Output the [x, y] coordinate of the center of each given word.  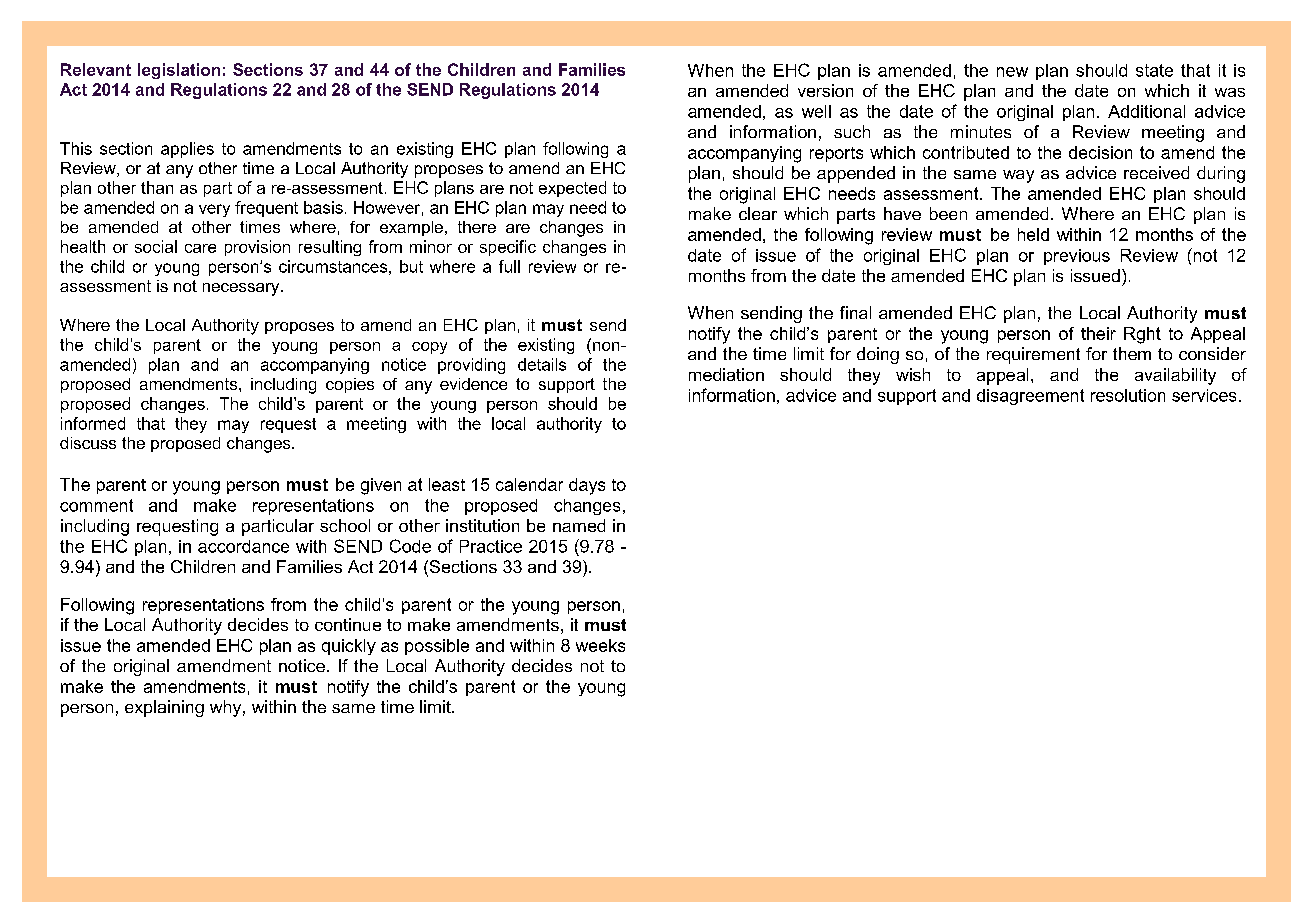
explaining [164, 708]
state [1154, 70]
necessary [242, 289]
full [509, 266]
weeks [600, 645]
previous [1077, 257]
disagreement [1030, 397]
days [587, 486]
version [825, 90]
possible [437, 647]
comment [96, 505]
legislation [179, 71]
